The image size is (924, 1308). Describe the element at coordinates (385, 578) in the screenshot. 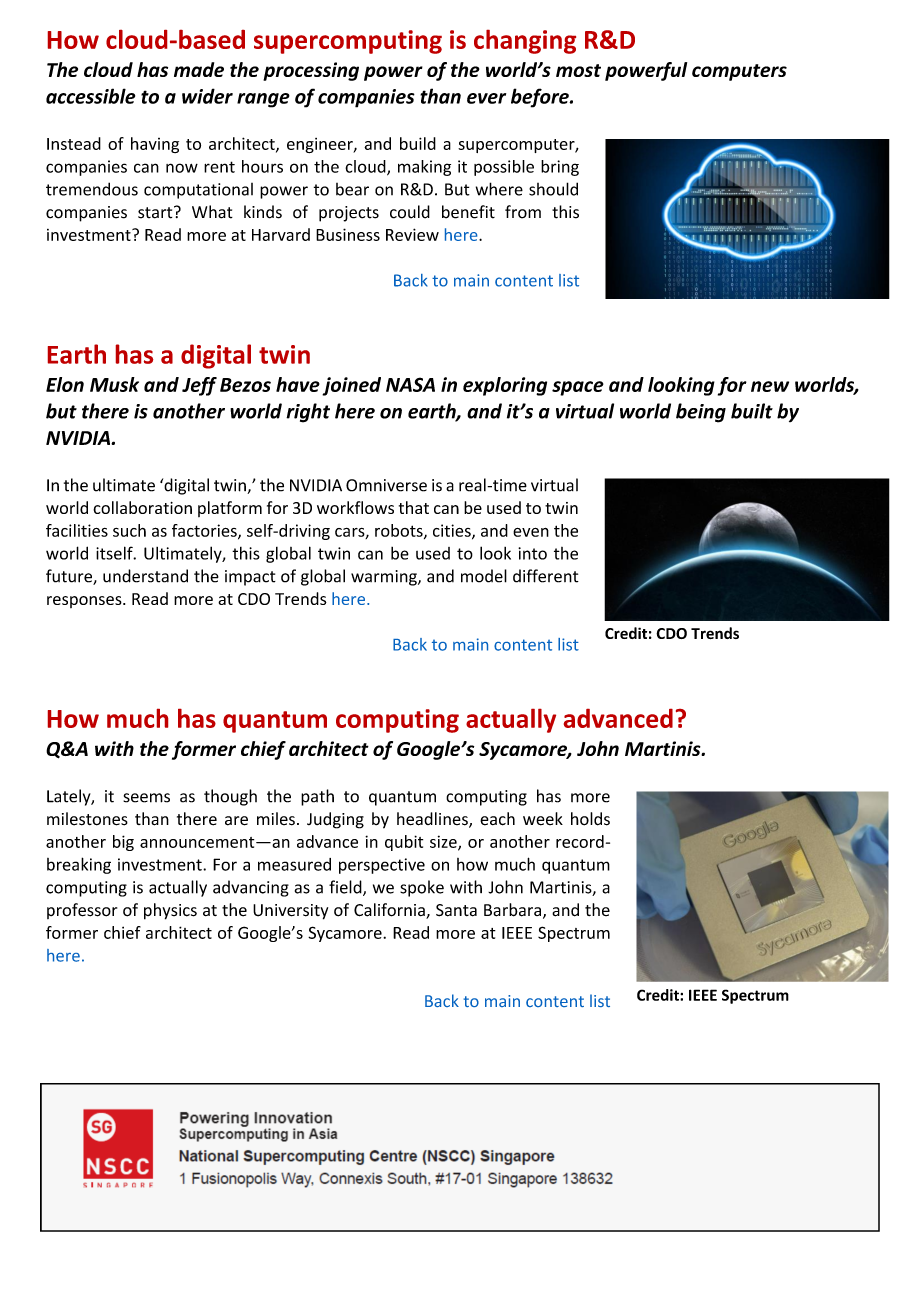

I see `warming` at that location.
